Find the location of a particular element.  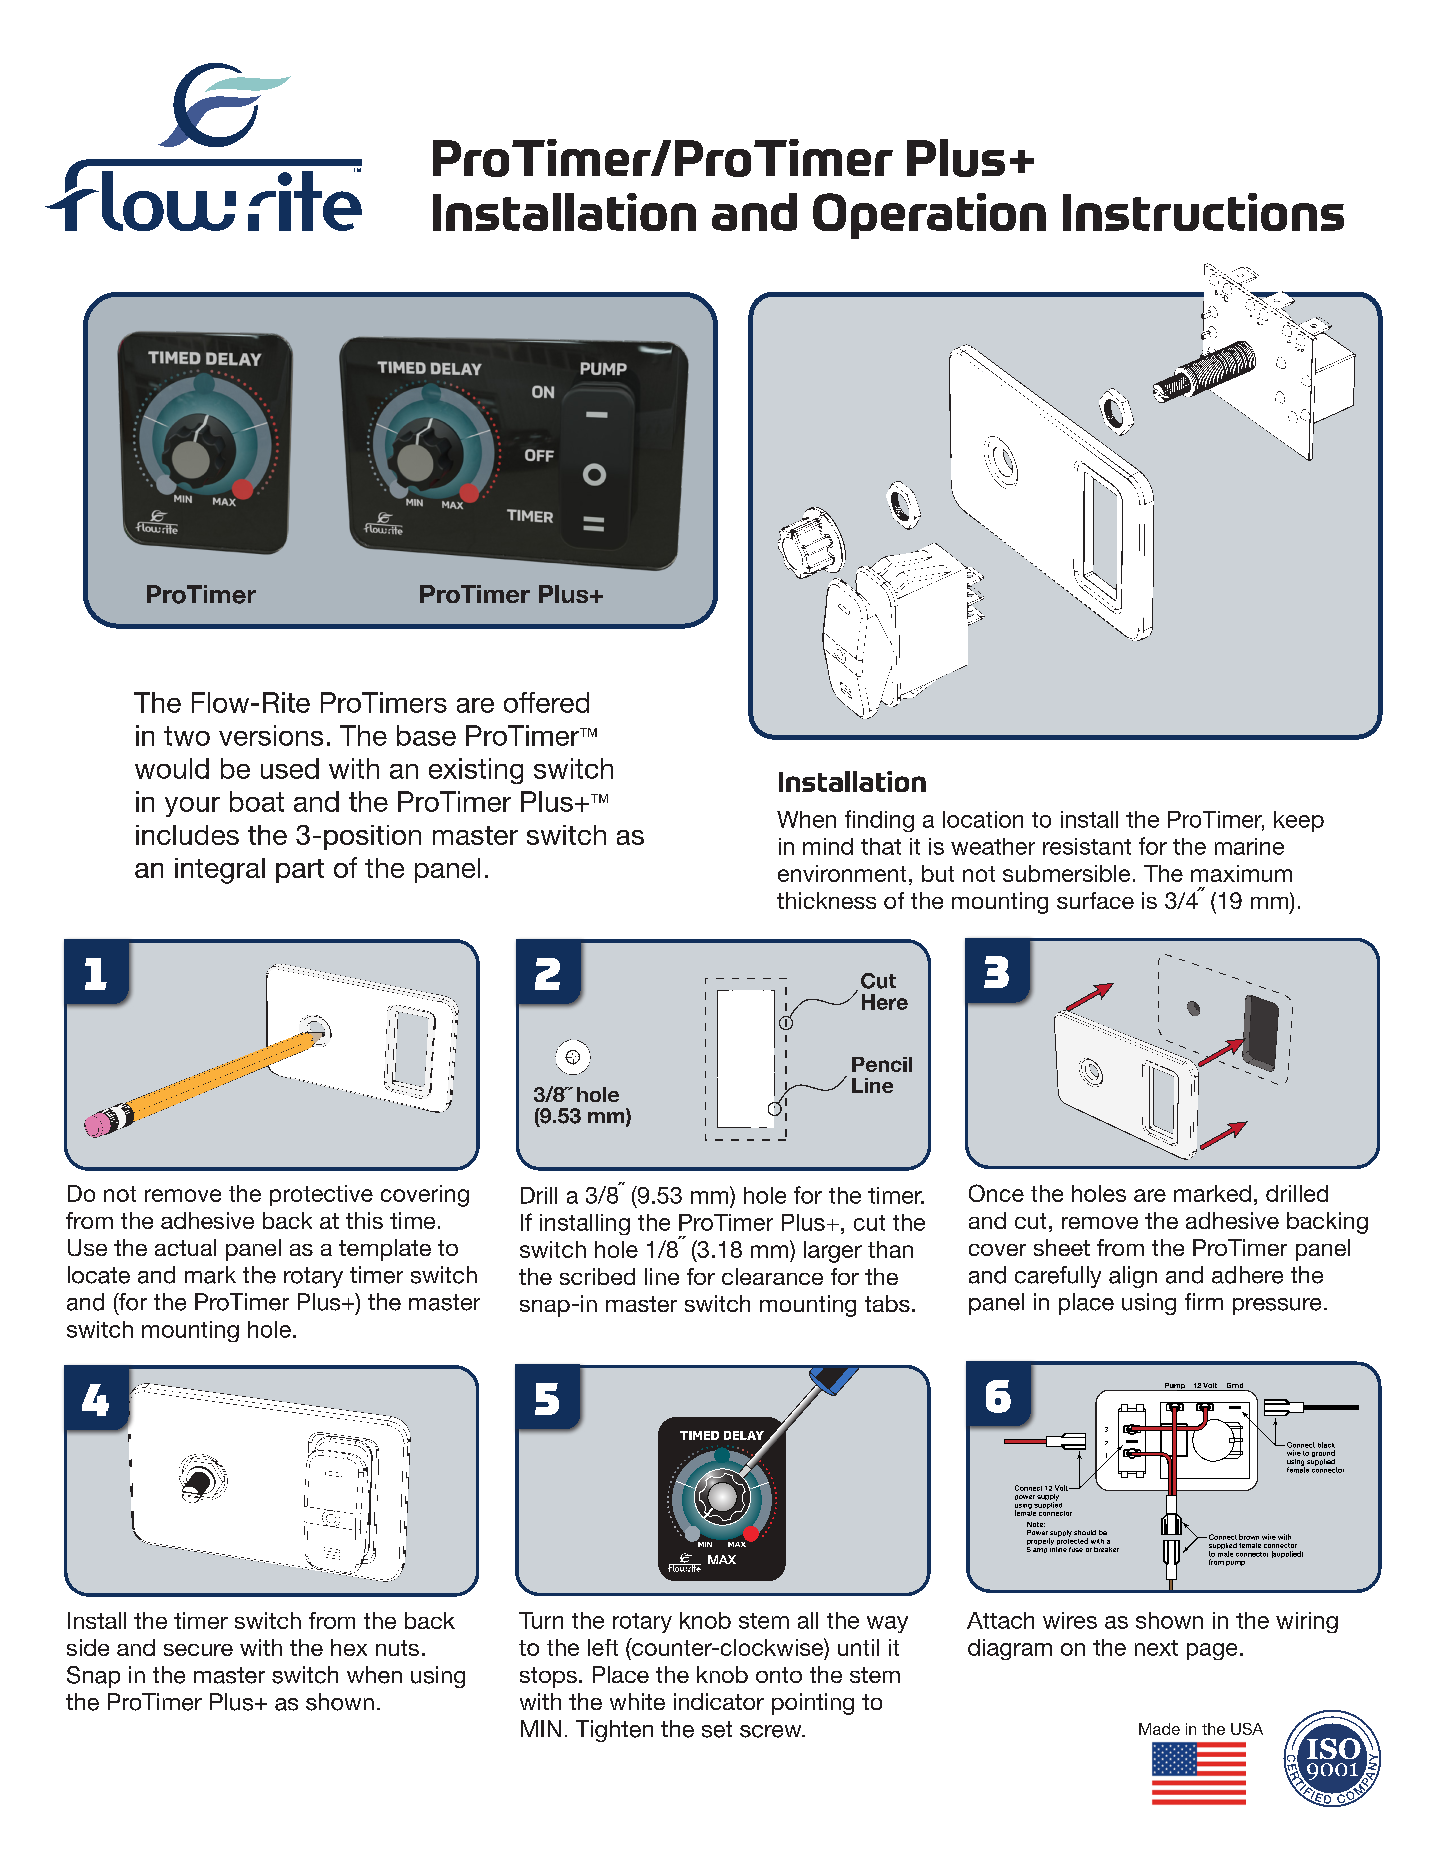

indicator is located at coordinates (719, 1701).
